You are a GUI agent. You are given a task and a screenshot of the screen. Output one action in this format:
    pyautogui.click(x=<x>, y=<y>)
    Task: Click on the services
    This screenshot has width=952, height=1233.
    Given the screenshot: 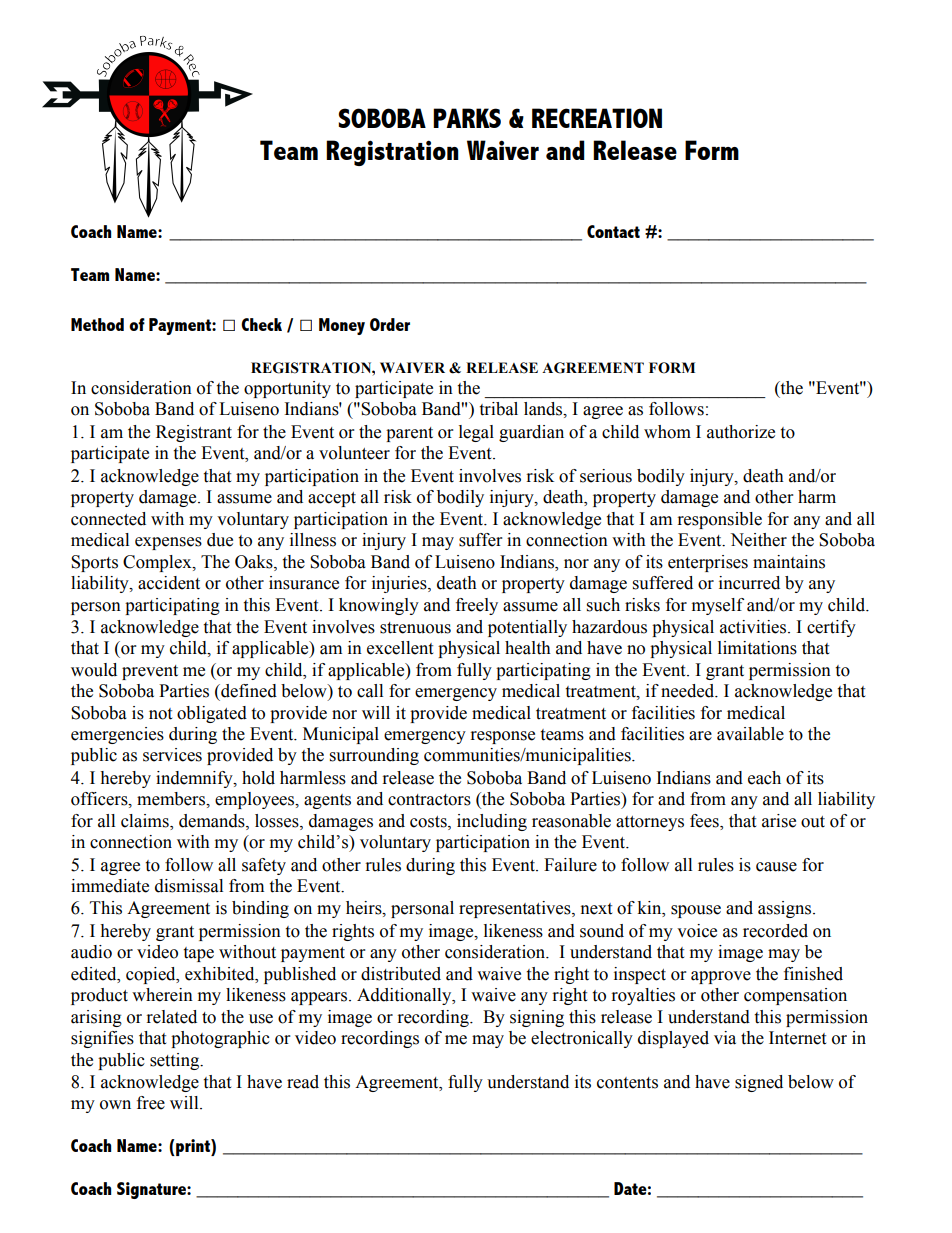 What is the action you would take?
    pyautogui.click(x=172, y=755)
